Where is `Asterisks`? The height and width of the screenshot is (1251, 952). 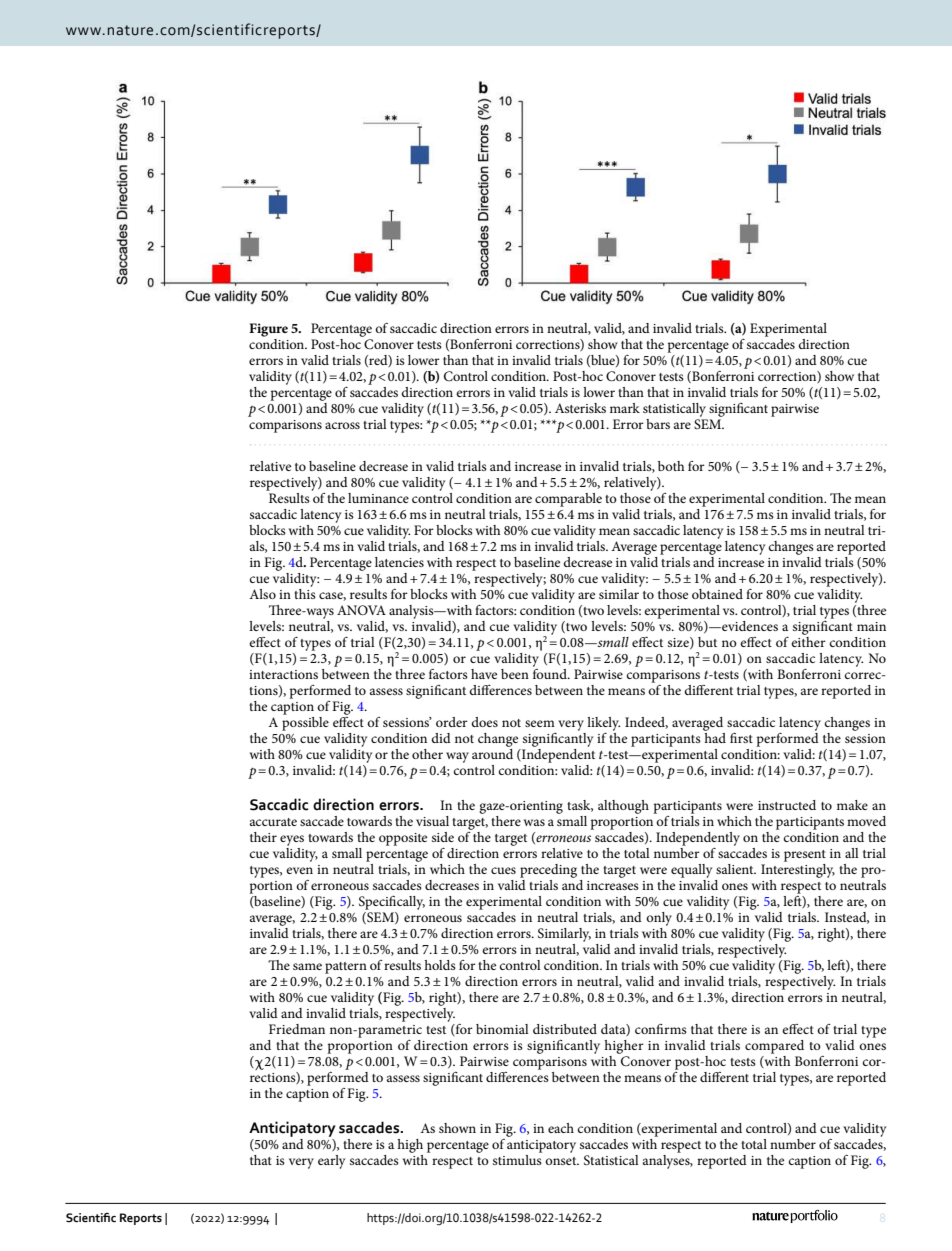 Asterisks is located at coordinates (580, 408).
